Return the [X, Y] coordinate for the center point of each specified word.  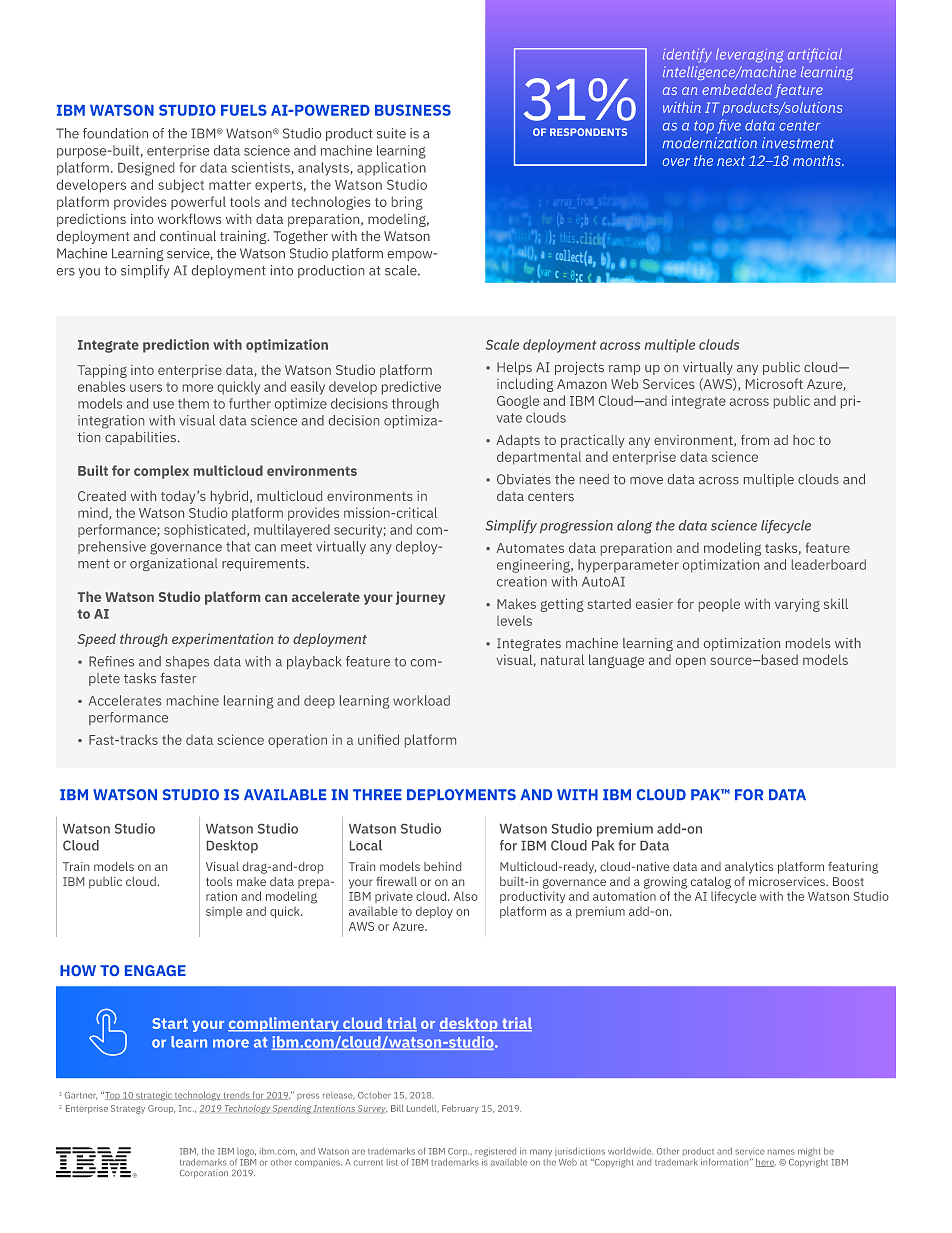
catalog [711, 883]
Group [161, 1109]
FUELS [244, 110]
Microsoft [774, 383]
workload [421, 700]
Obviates [524, 479]
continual [188, 236]
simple [224, 912]
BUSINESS [413, 110]
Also [466, 896]
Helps [514, 368]
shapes [187, 662]
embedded [737, 89]
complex [161, 472]
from [755, 440]
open [691, 662]
